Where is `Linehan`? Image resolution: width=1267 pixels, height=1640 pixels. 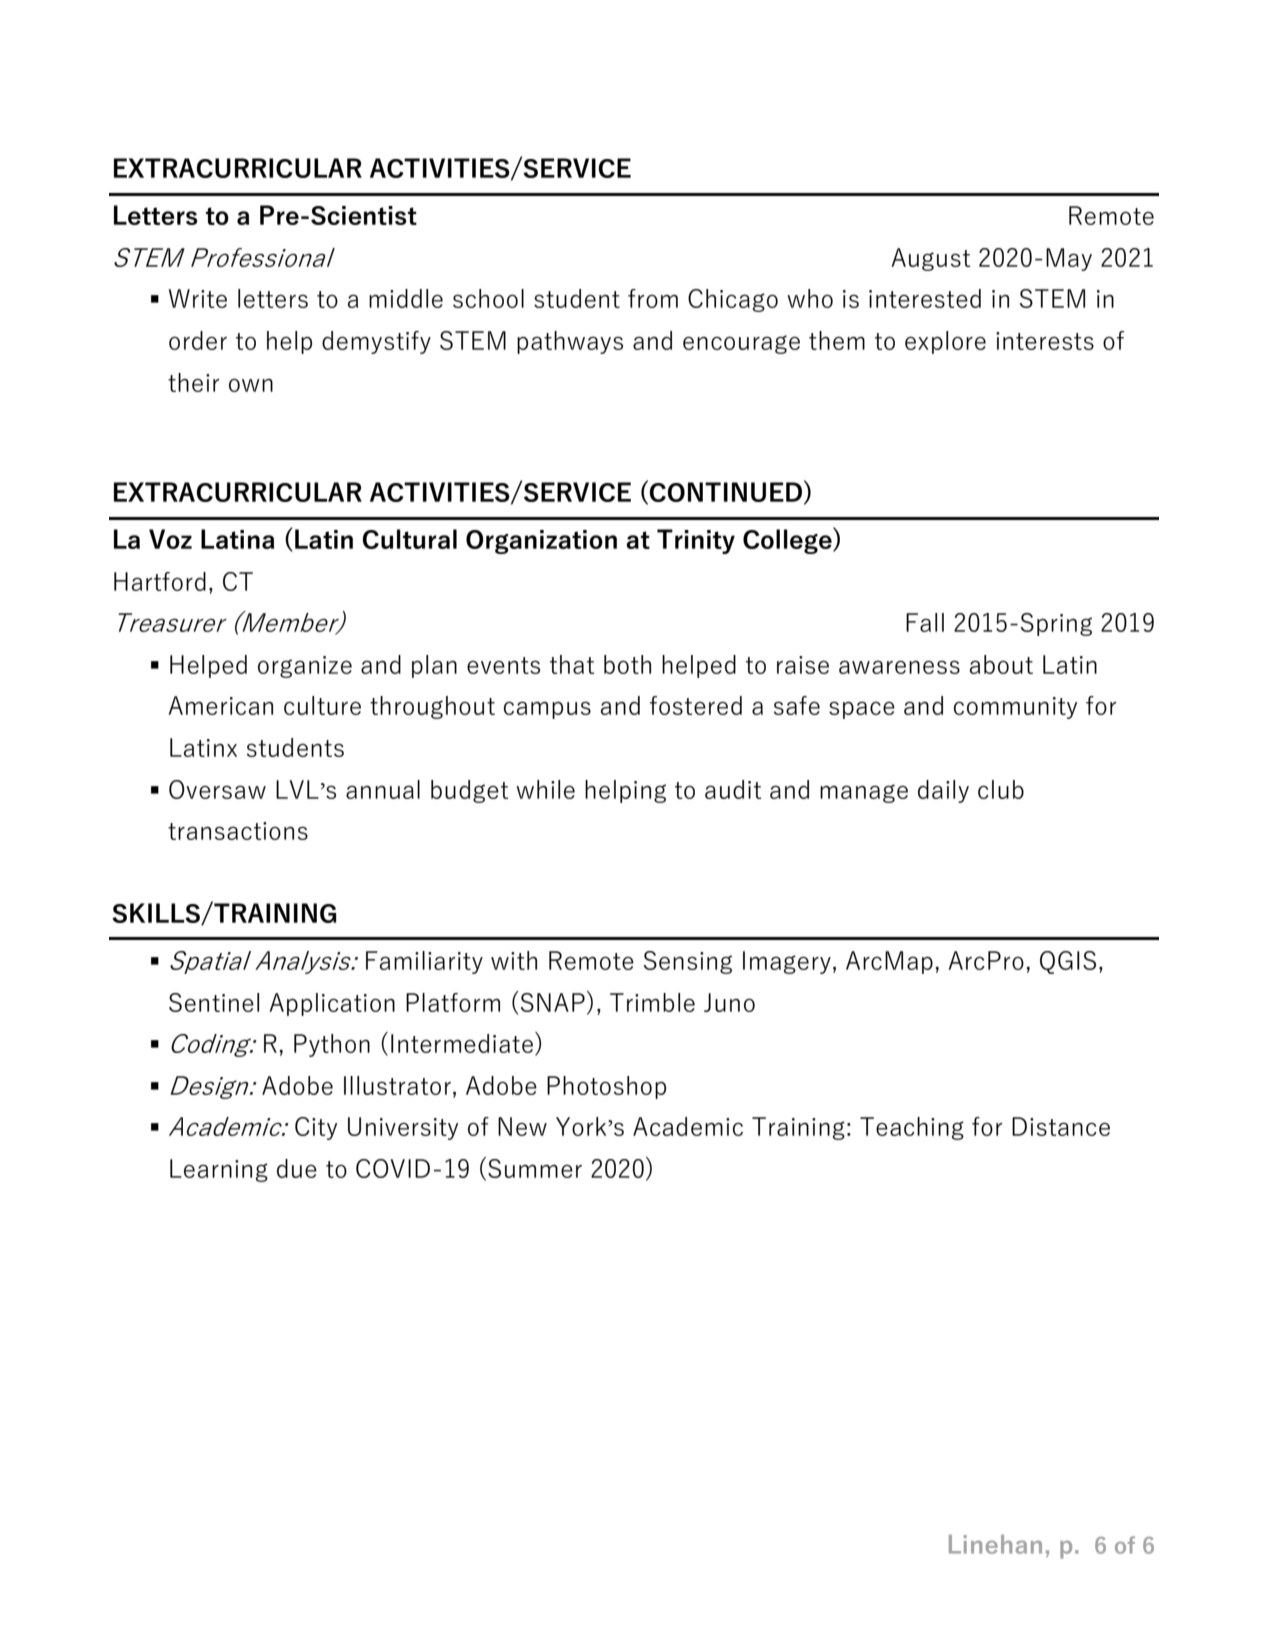 Linehan is located at coordinates (995, 1544).
